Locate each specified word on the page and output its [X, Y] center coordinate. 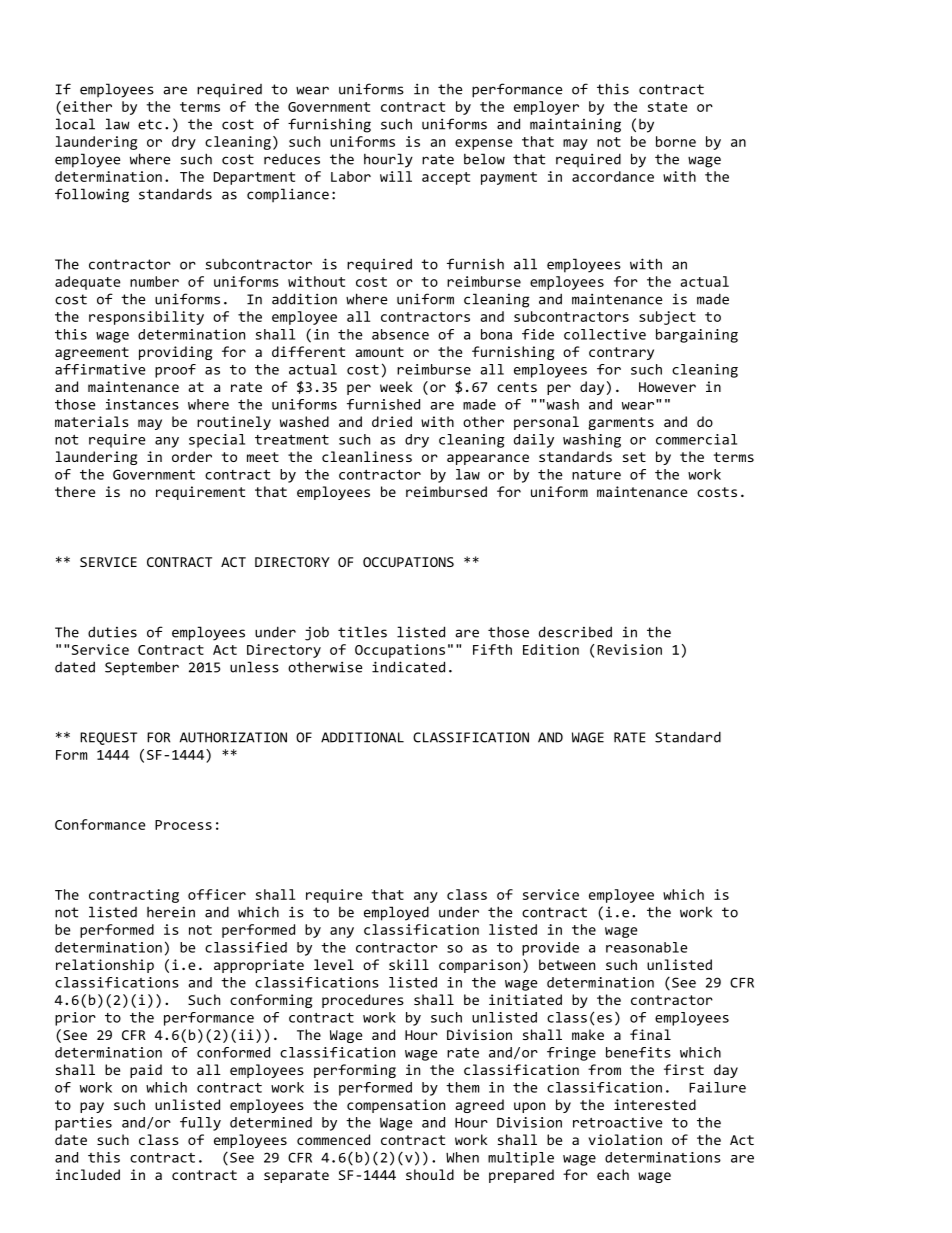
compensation [396, 1106]
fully [200, 1124]
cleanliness [367, 456]
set [634, 457]
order [192, 456]
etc [150, 124]
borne [676, 141]
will [396, 176]
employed [396, 913]
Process [183, 825]
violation [625, 1139]
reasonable [647, 947]
